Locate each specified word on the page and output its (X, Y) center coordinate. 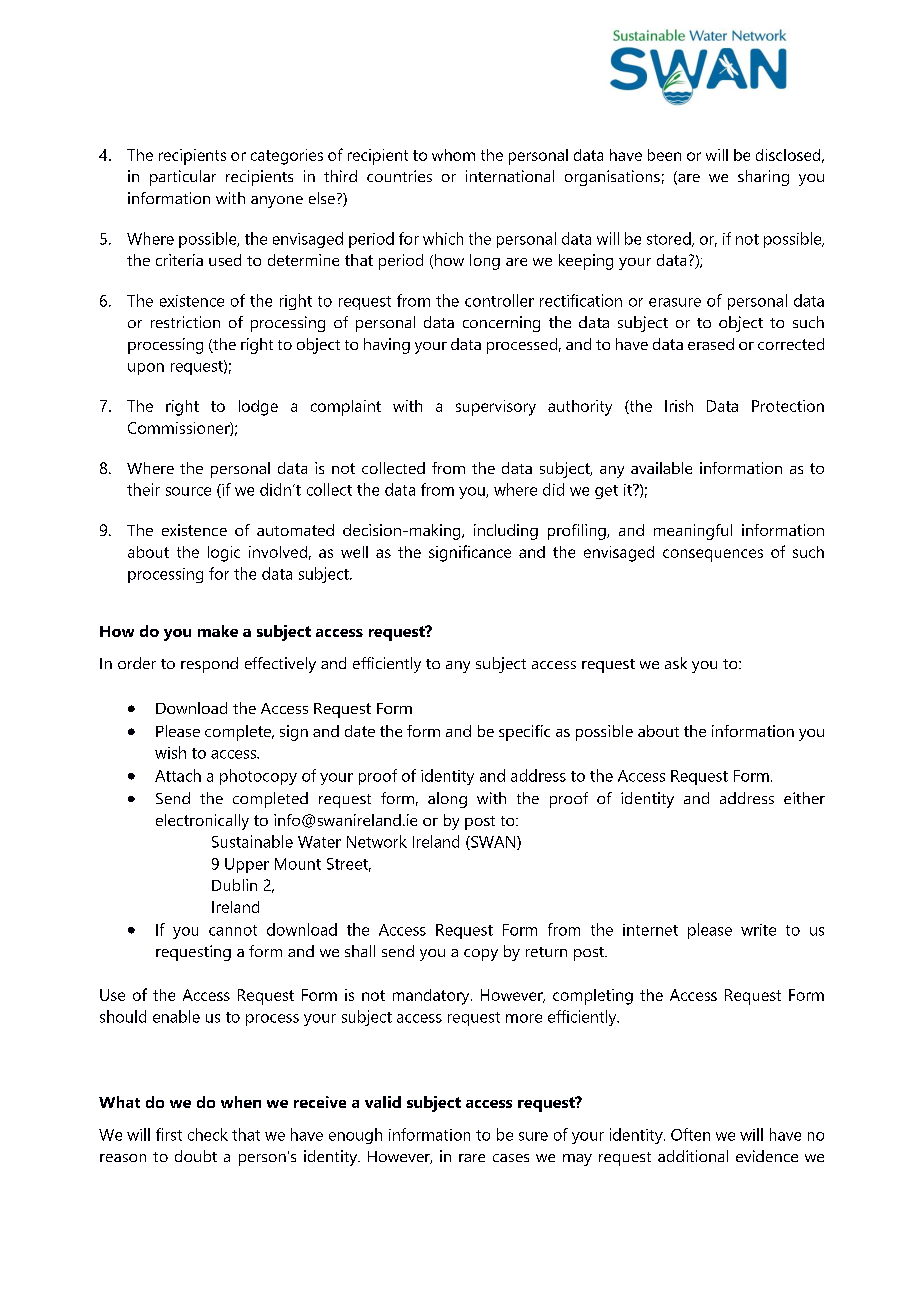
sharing (763, 178)
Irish (679, 406)
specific (524, 733)
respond (209, 665)
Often (690, 1134)
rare (472, 1158)
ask (676, 663)
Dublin (234, 885)
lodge (258, 408)
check (208, 1134)
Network (377, 841)
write (758, 930)
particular (183, 178)
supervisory (496, 408)
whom (453, 155)
